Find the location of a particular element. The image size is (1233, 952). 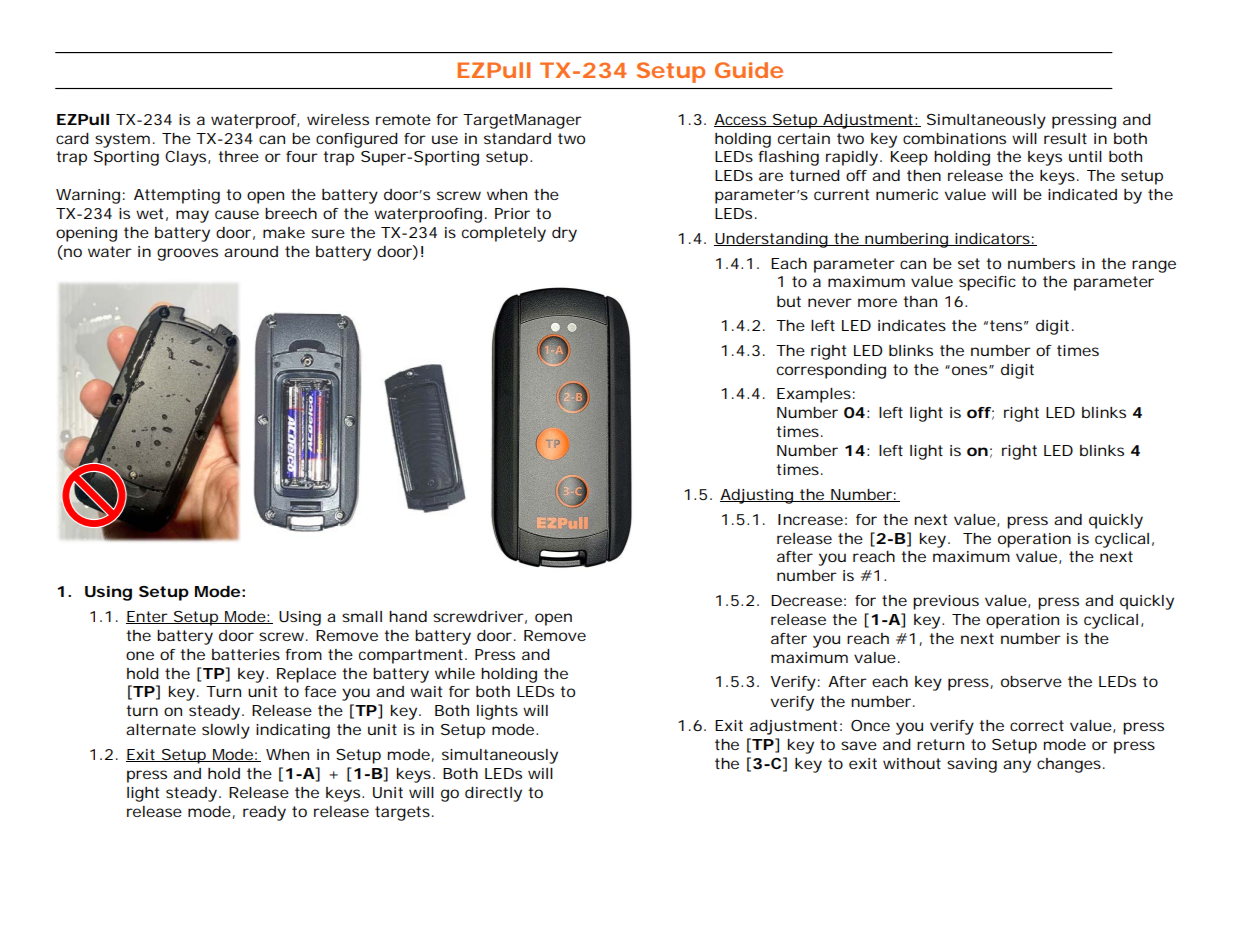

wireless is located at coordinates (338, 119).
